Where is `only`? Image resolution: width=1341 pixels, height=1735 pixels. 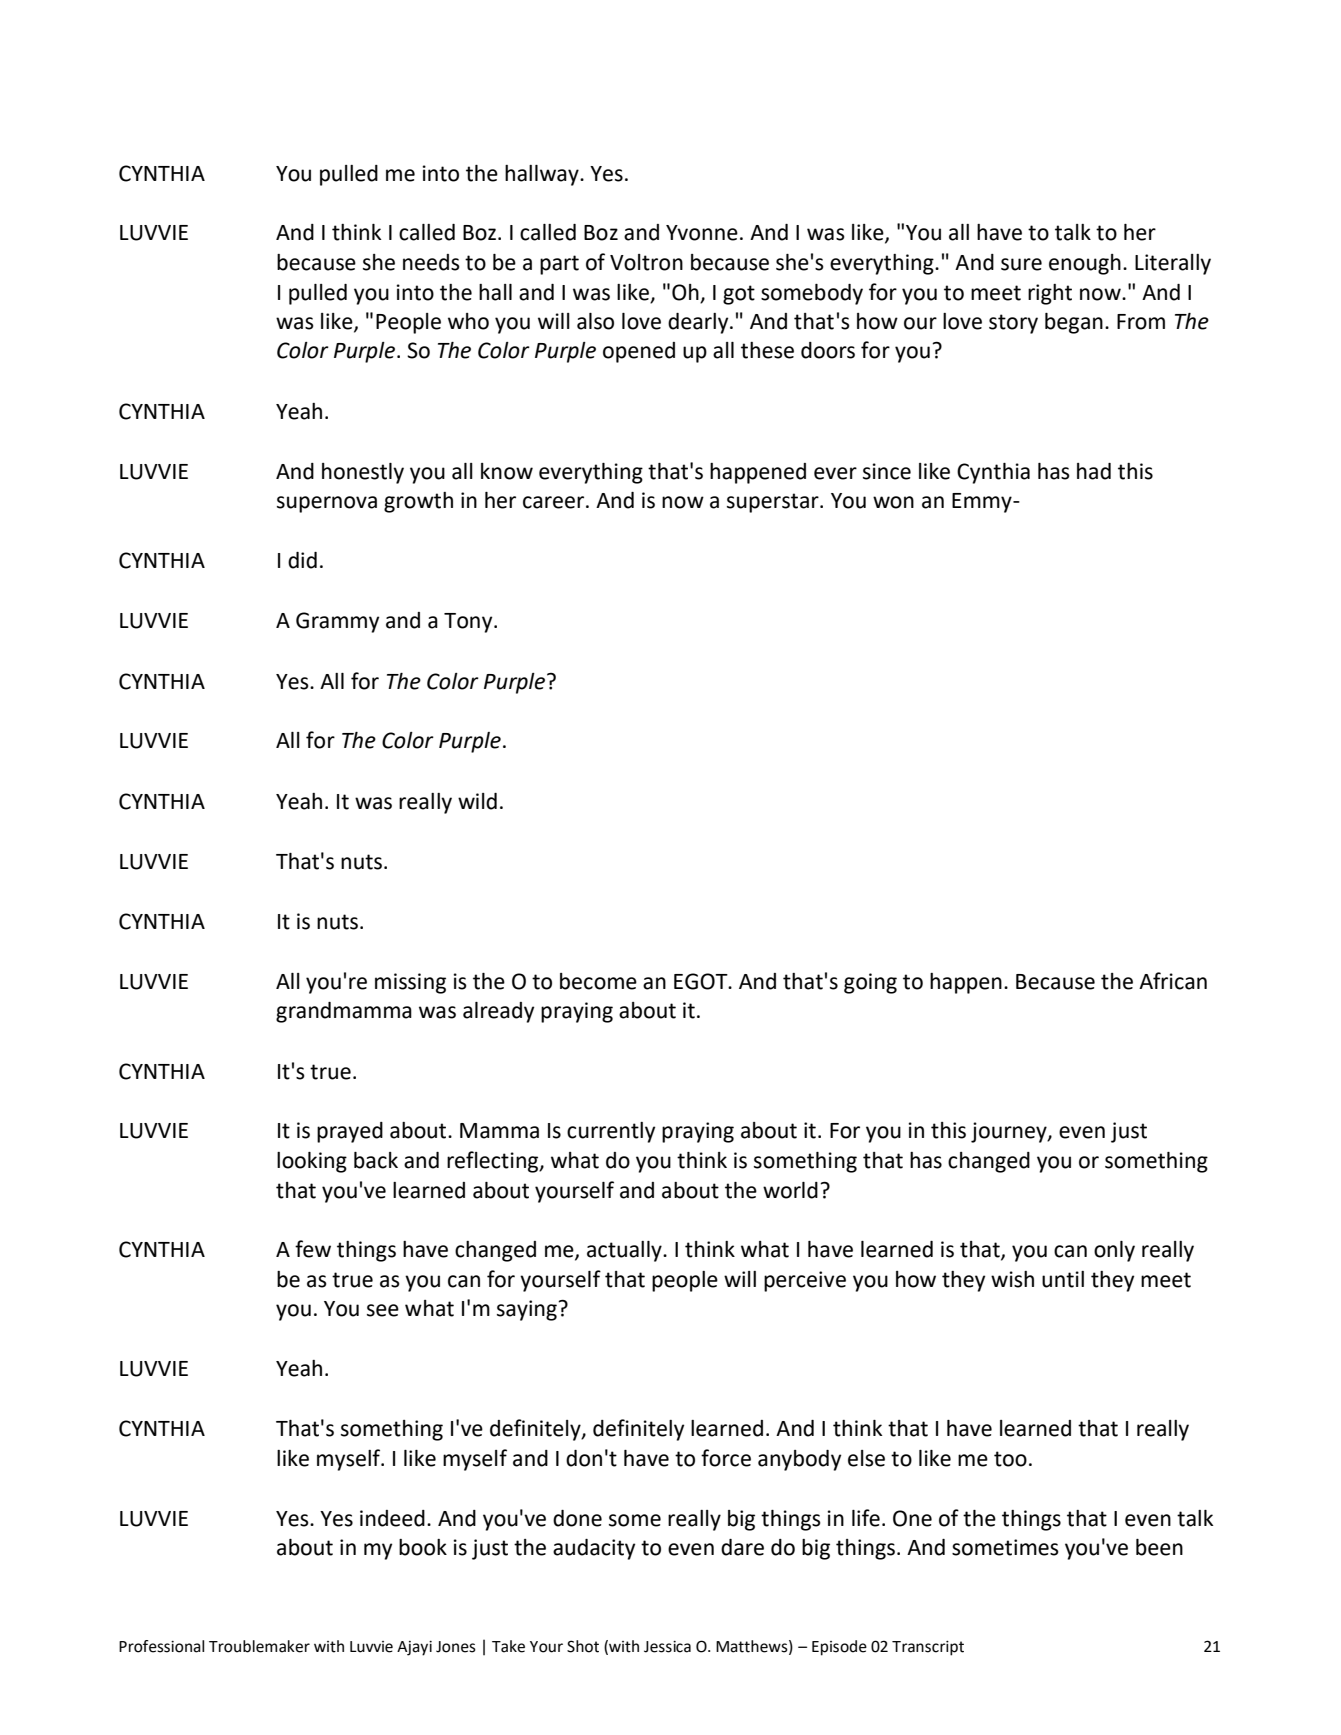
only is located at coordinates (1114, 1251).
